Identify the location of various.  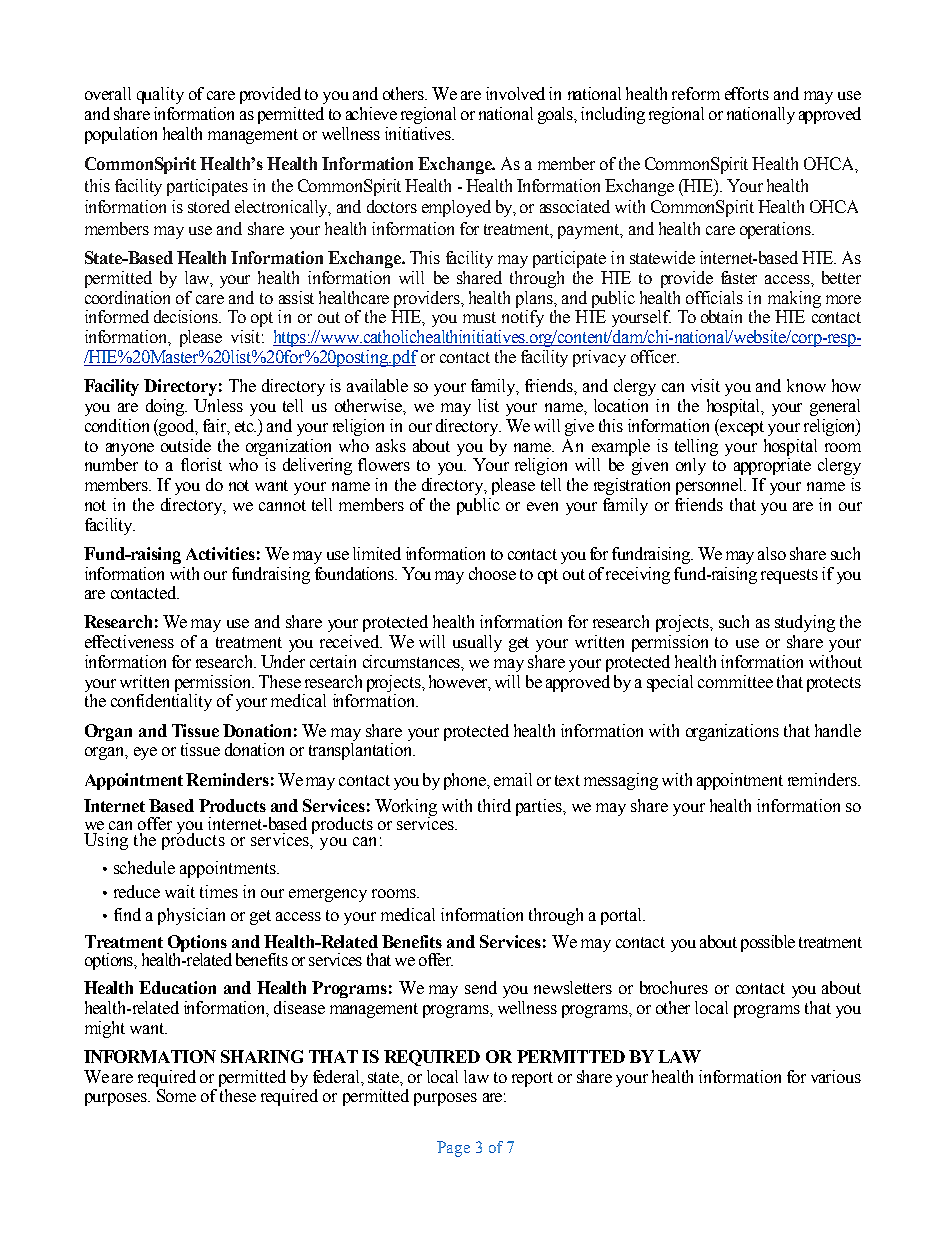
(836, 1076).
